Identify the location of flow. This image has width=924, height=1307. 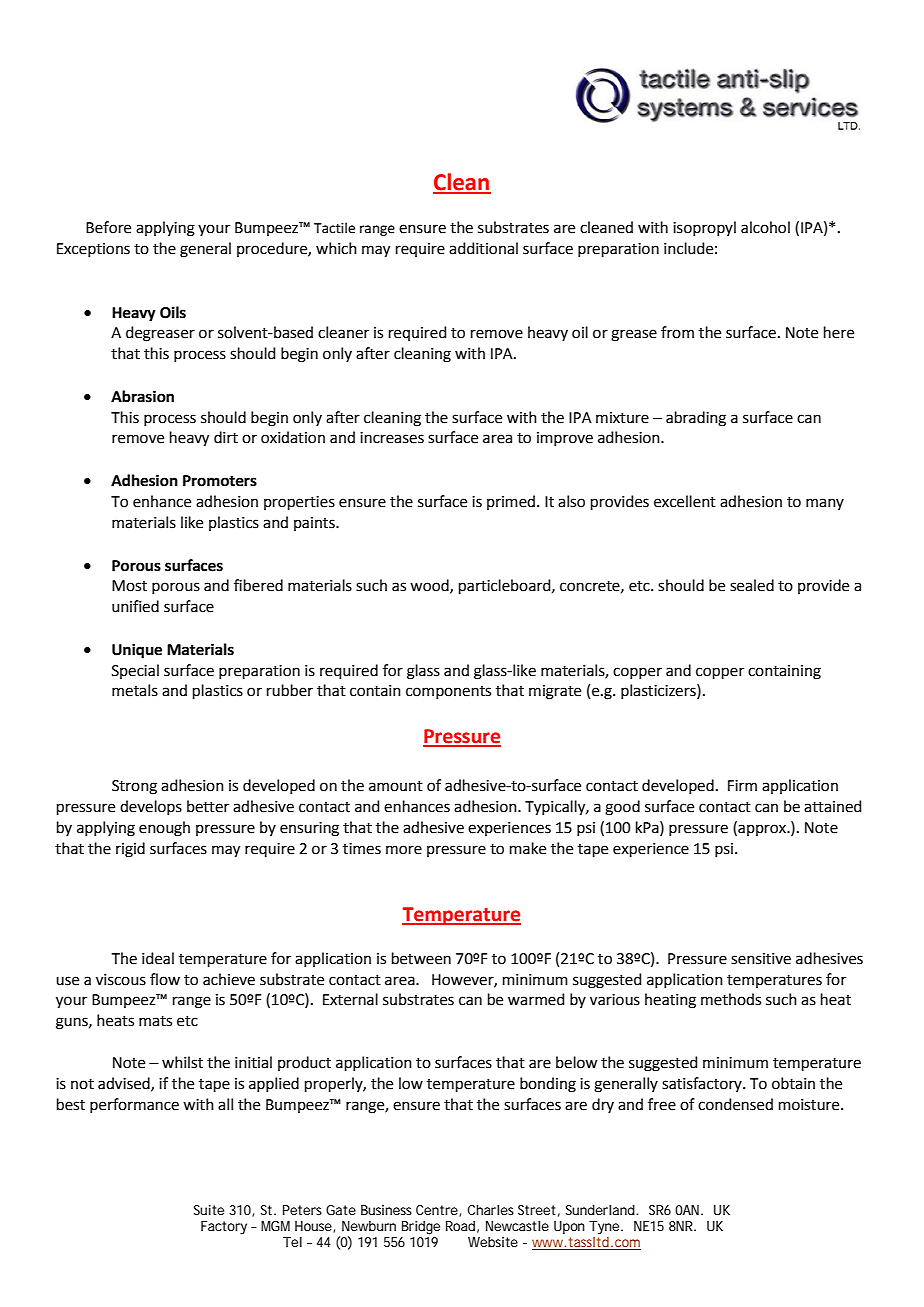
(165, 979).
